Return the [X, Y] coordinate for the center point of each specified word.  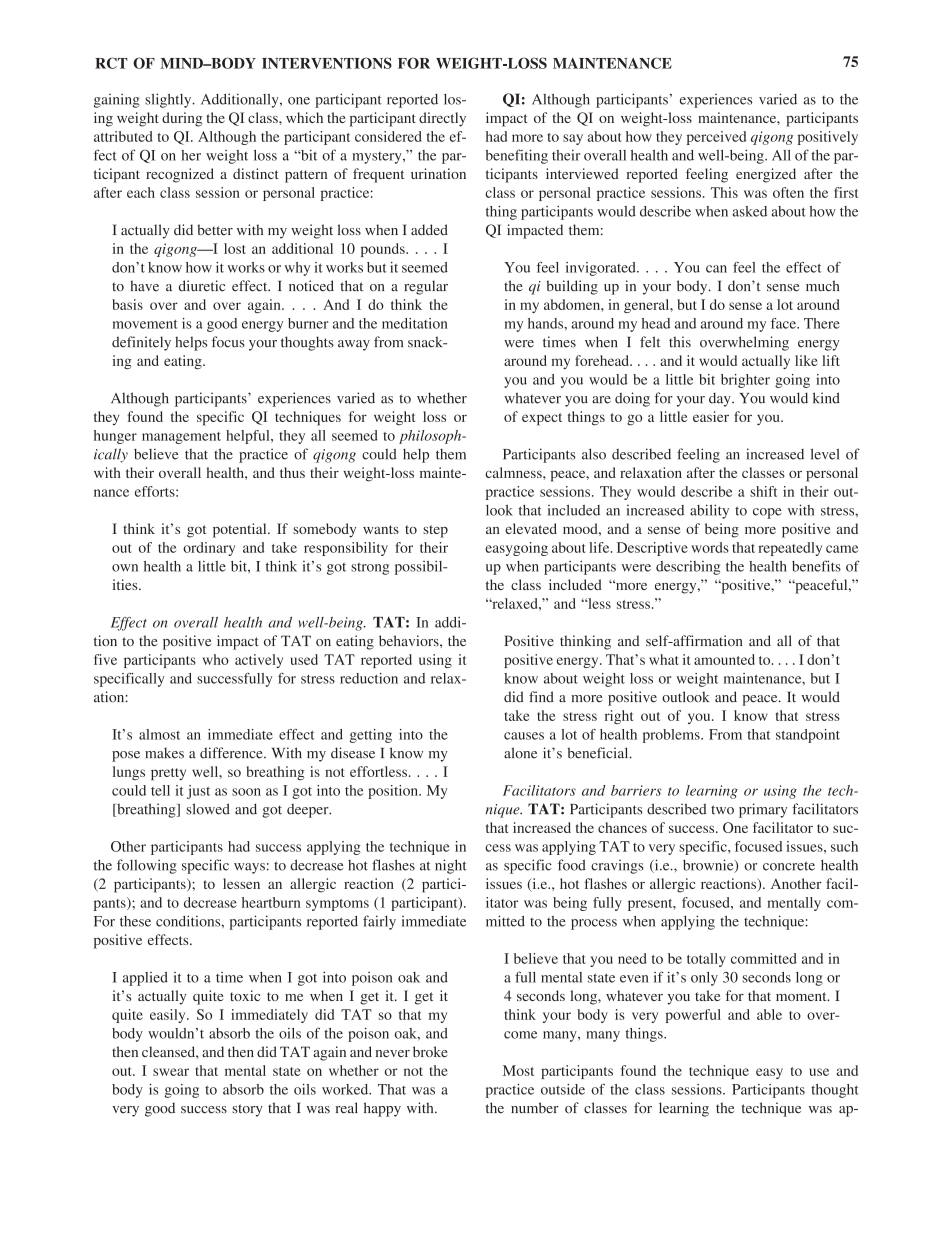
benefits [816, 566]
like [806, 360]
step [435, 531]
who [216, 659]
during [182, 119]
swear [171, 1072]
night [451, 866]
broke [430, 1051]
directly [442, 119]
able [769, 1014]
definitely [141, 343]
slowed [208, 809]
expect [542, 419]
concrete [789, 866]
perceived [716, 138]
